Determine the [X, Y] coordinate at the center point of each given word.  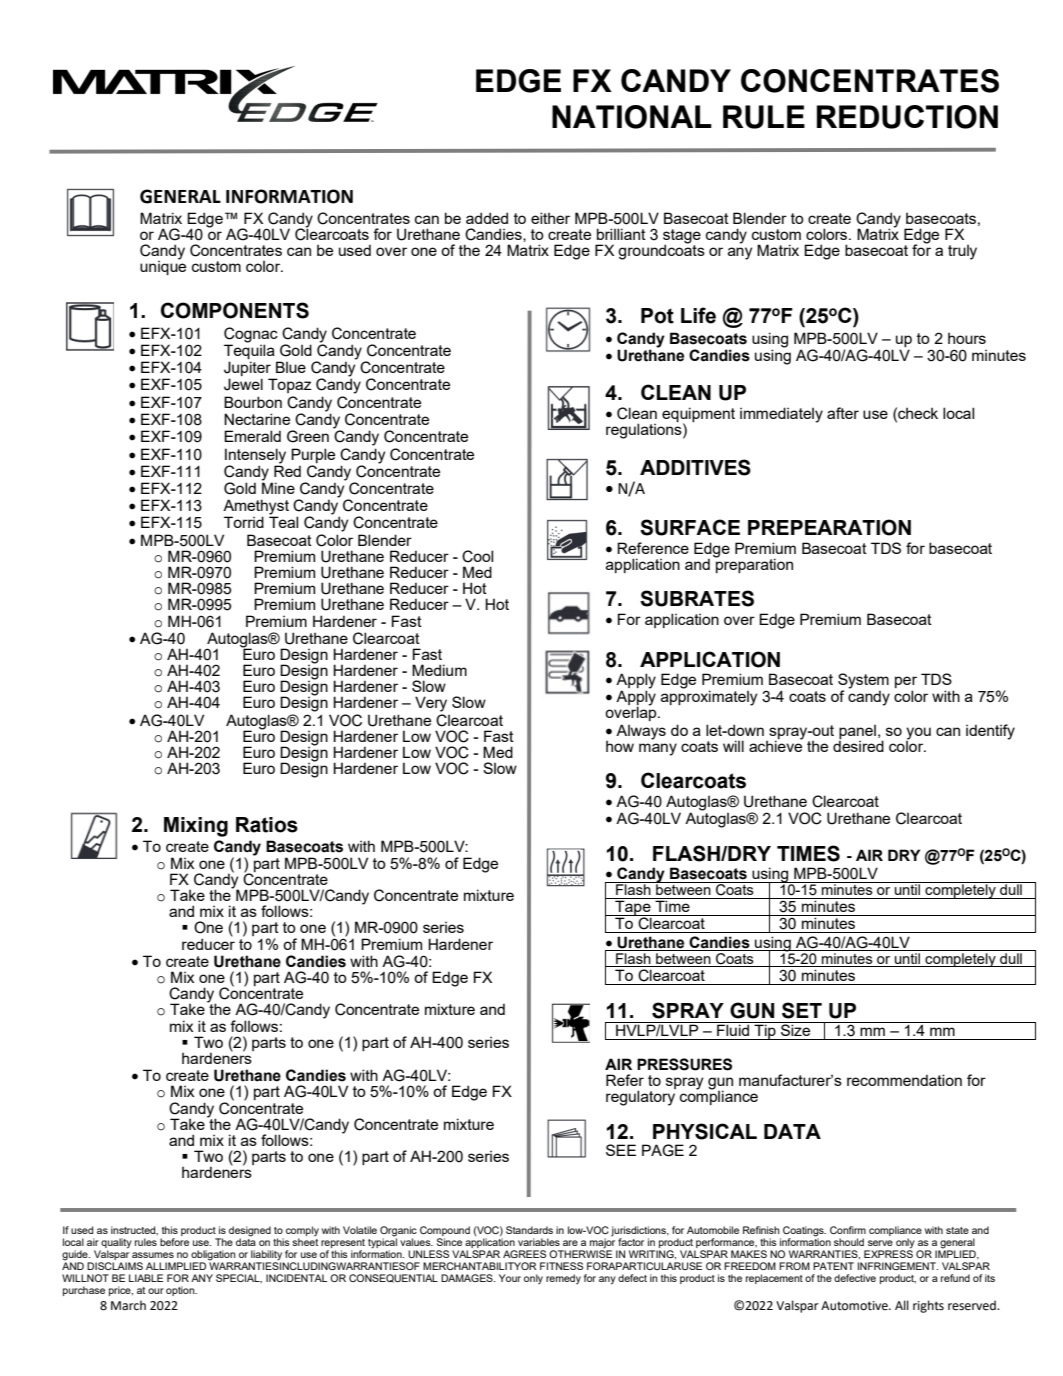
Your [510, 1278]
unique [163, 267]
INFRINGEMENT [898, 1266]
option [181, 1291]
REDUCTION [907, 117]
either [550, 218]
